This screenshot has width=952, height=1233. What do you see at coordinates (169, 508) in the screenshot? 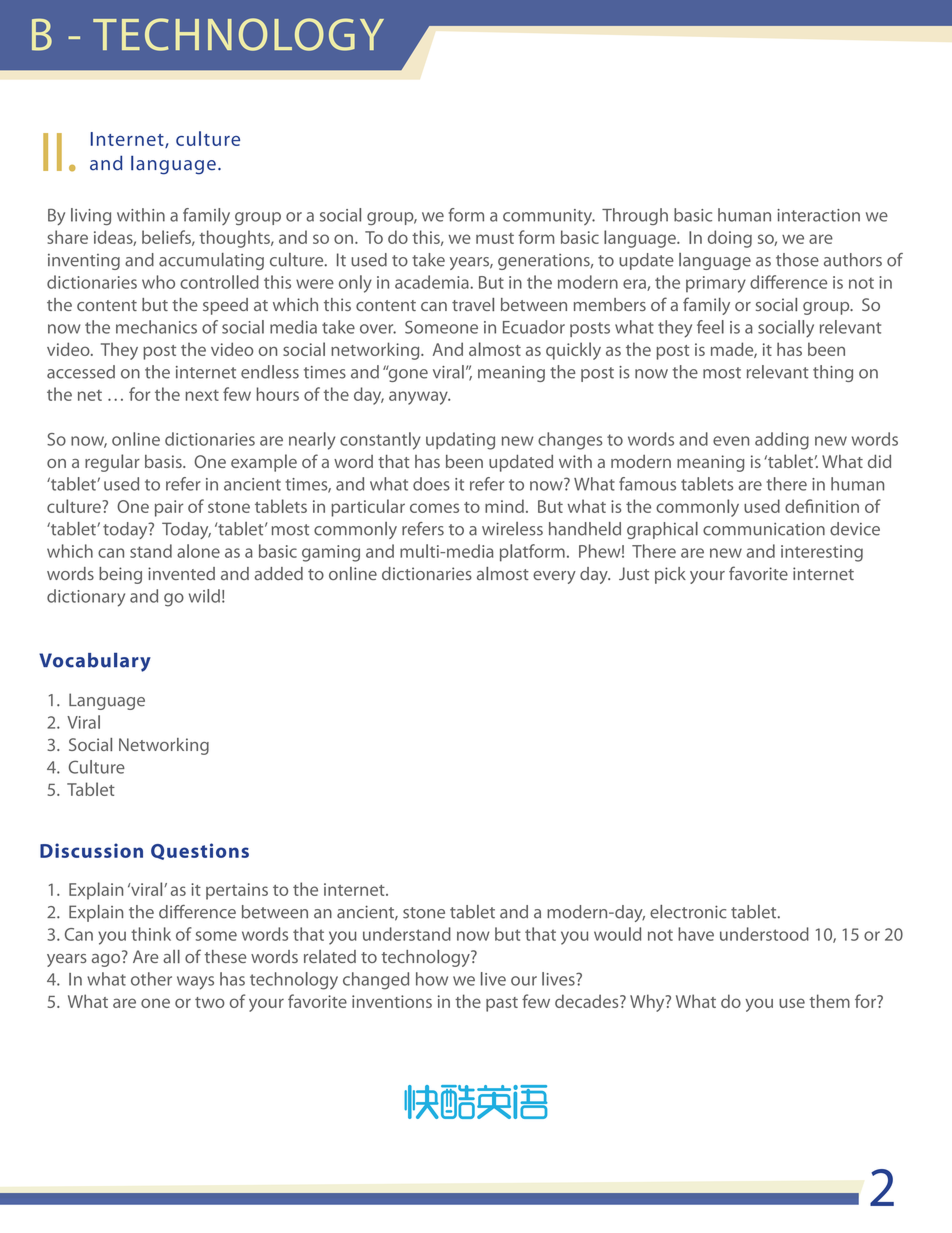
I see `pair` at bounding box center [169, 508].
